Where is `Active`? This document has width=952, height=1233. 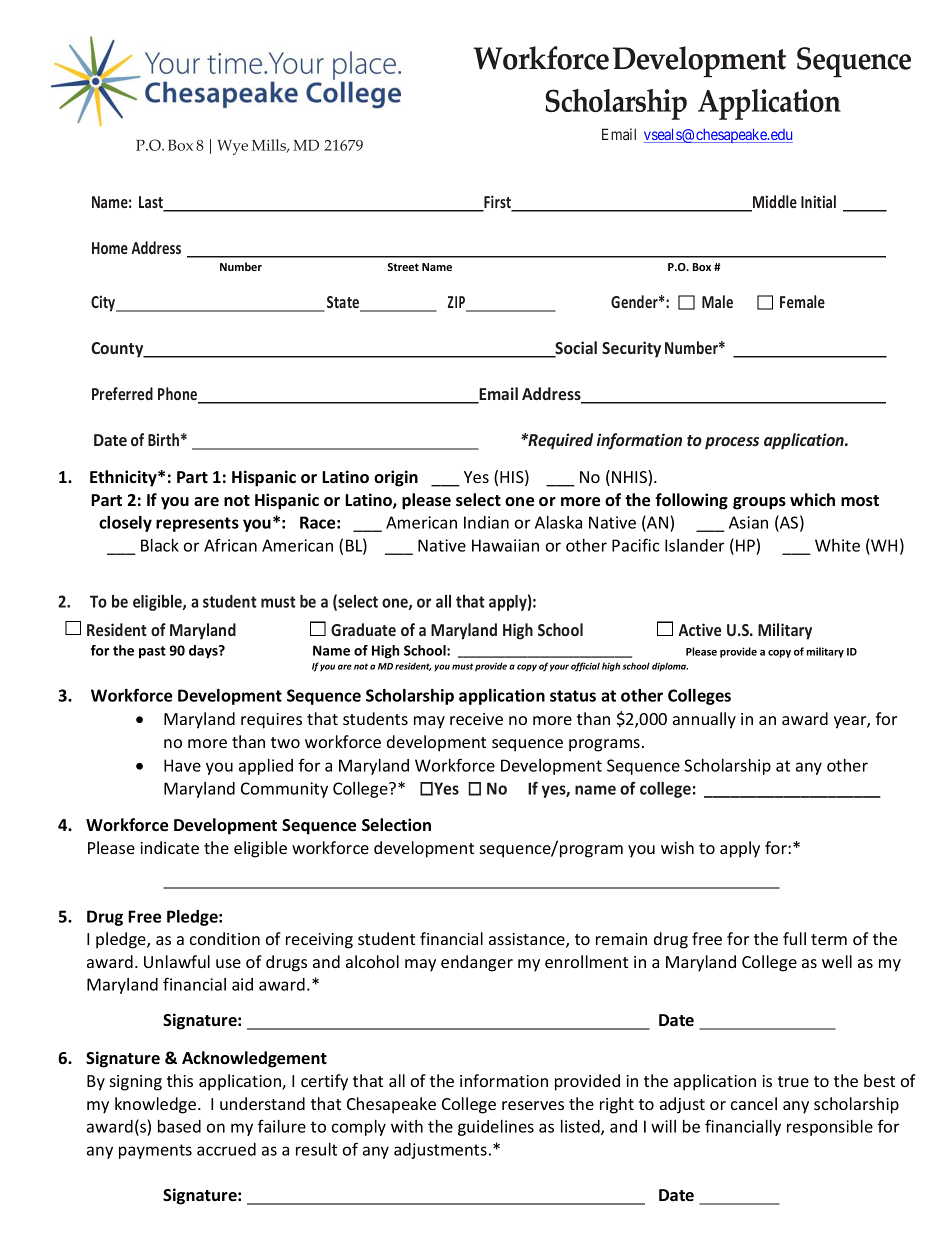
Active is located at coordinates (699, 629).
